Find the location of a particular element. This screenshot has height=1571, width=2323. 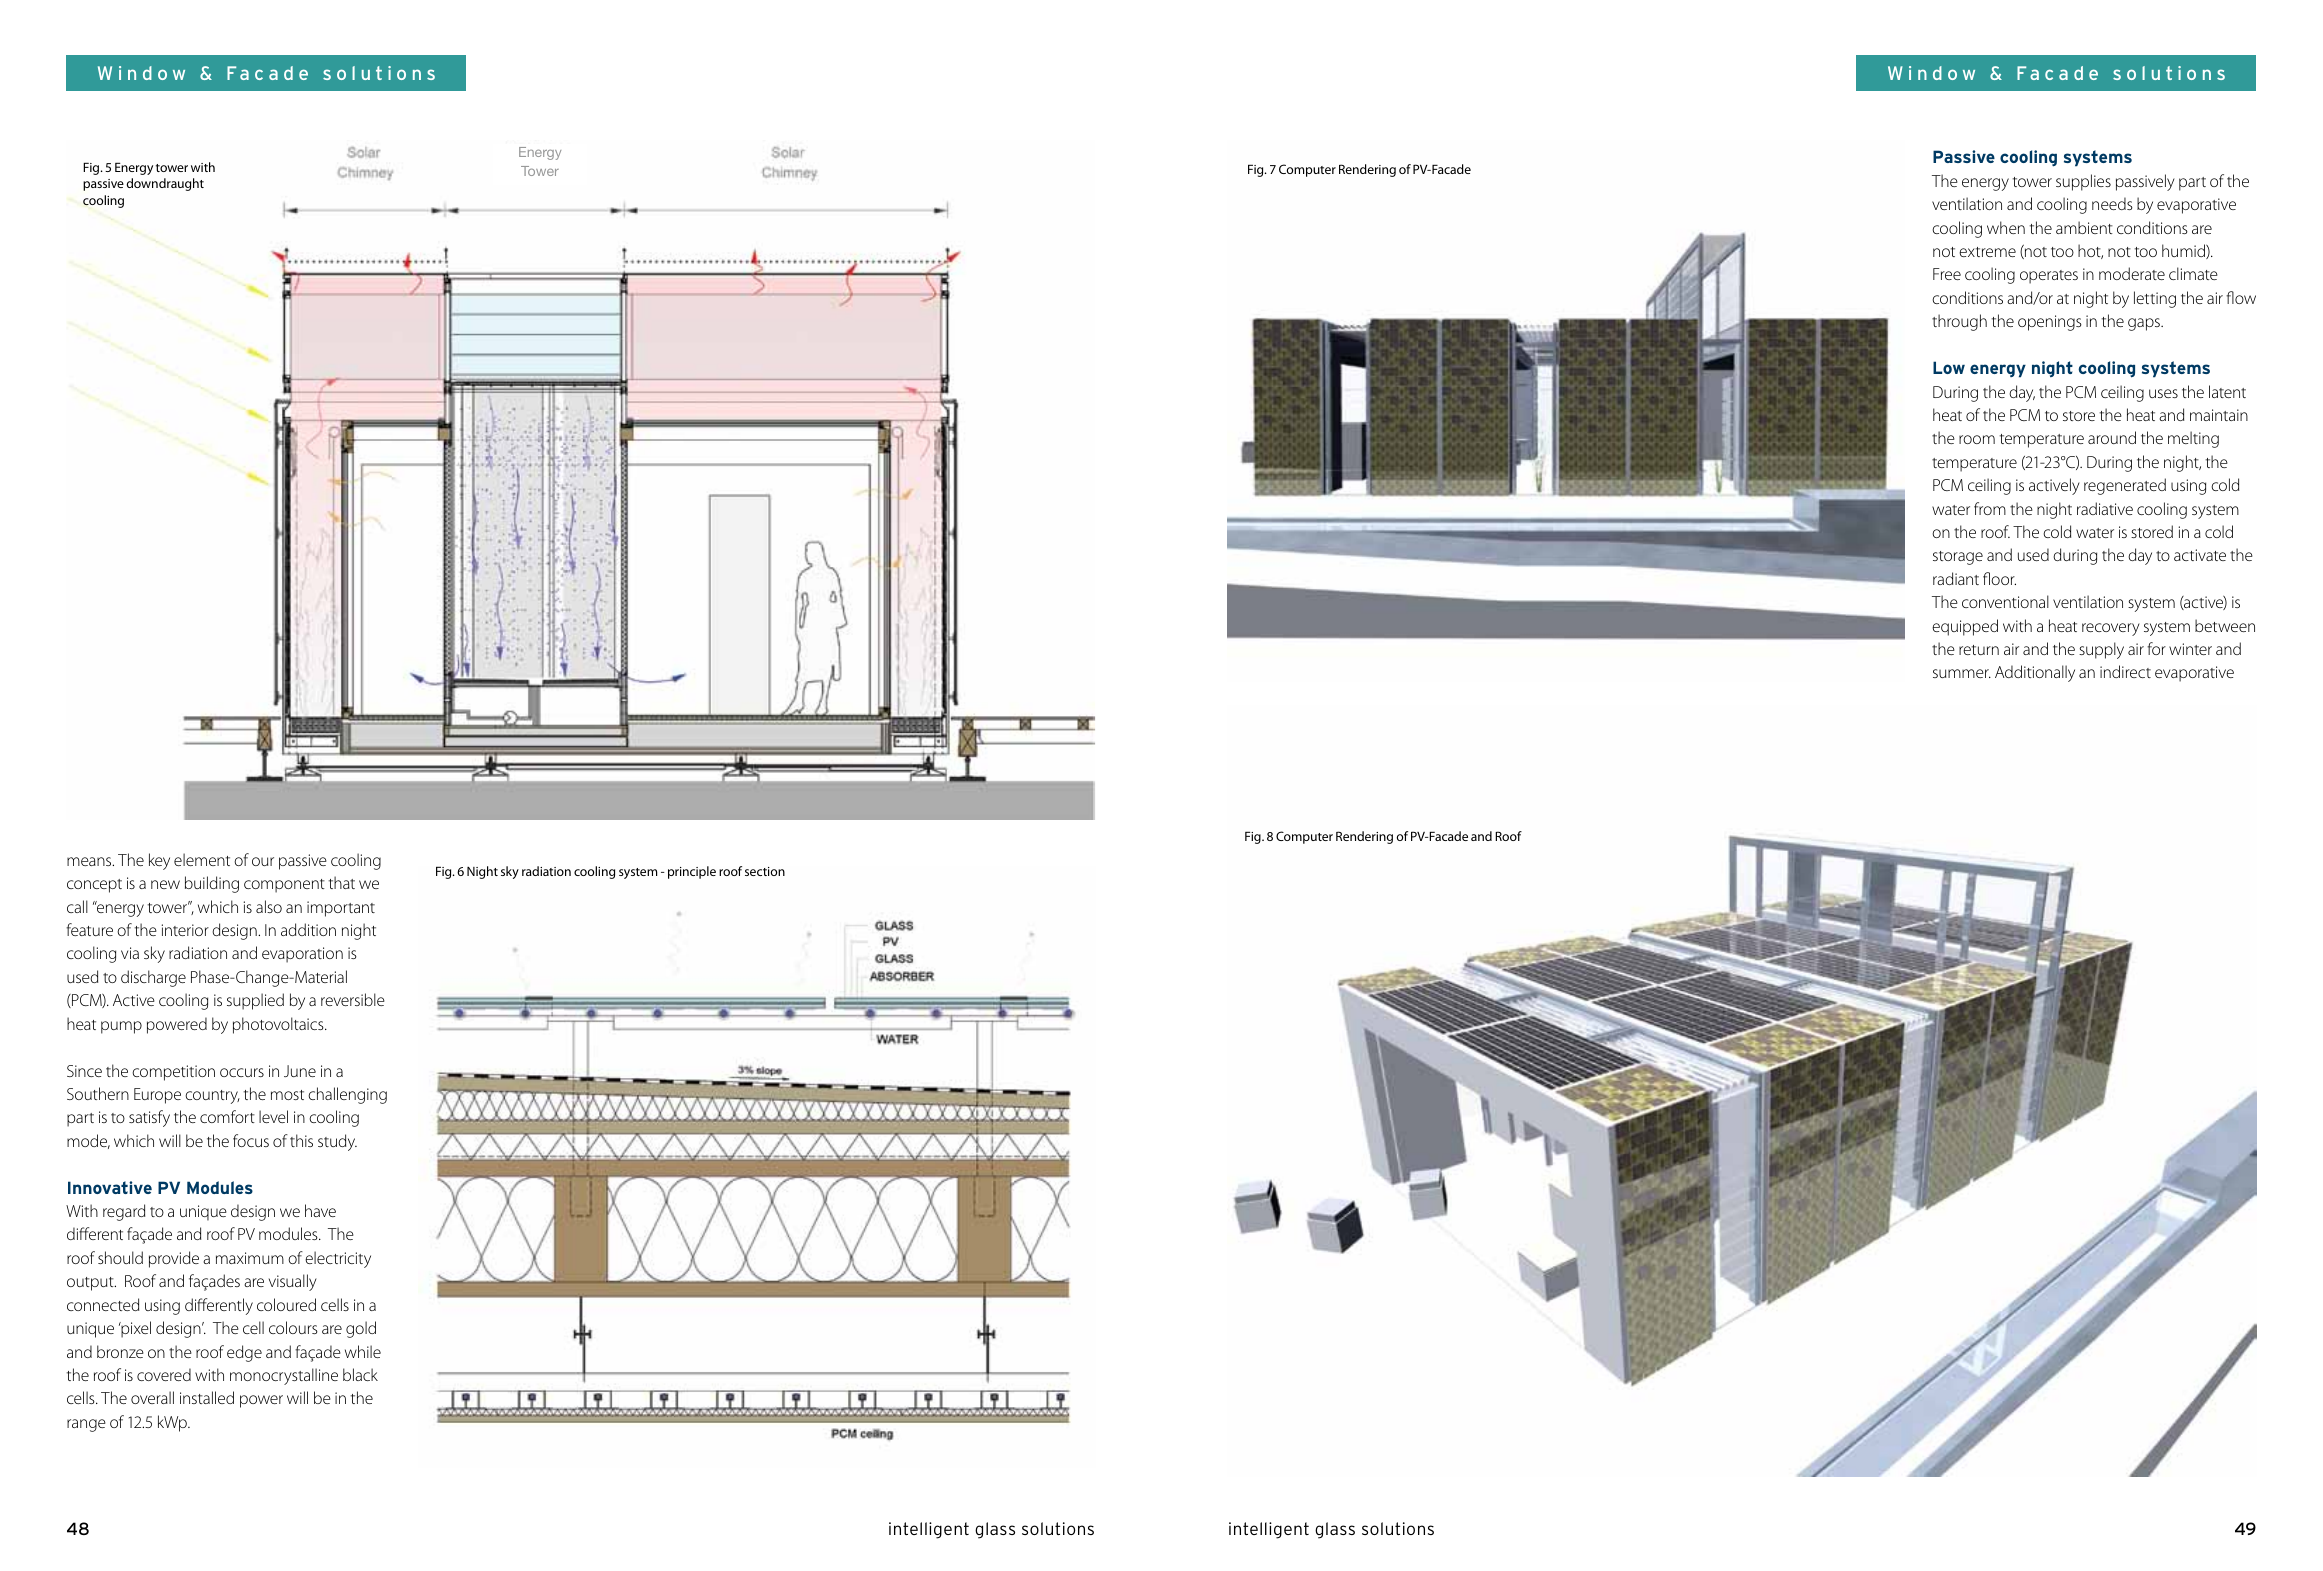

element is located at coordinates (202, 859).
